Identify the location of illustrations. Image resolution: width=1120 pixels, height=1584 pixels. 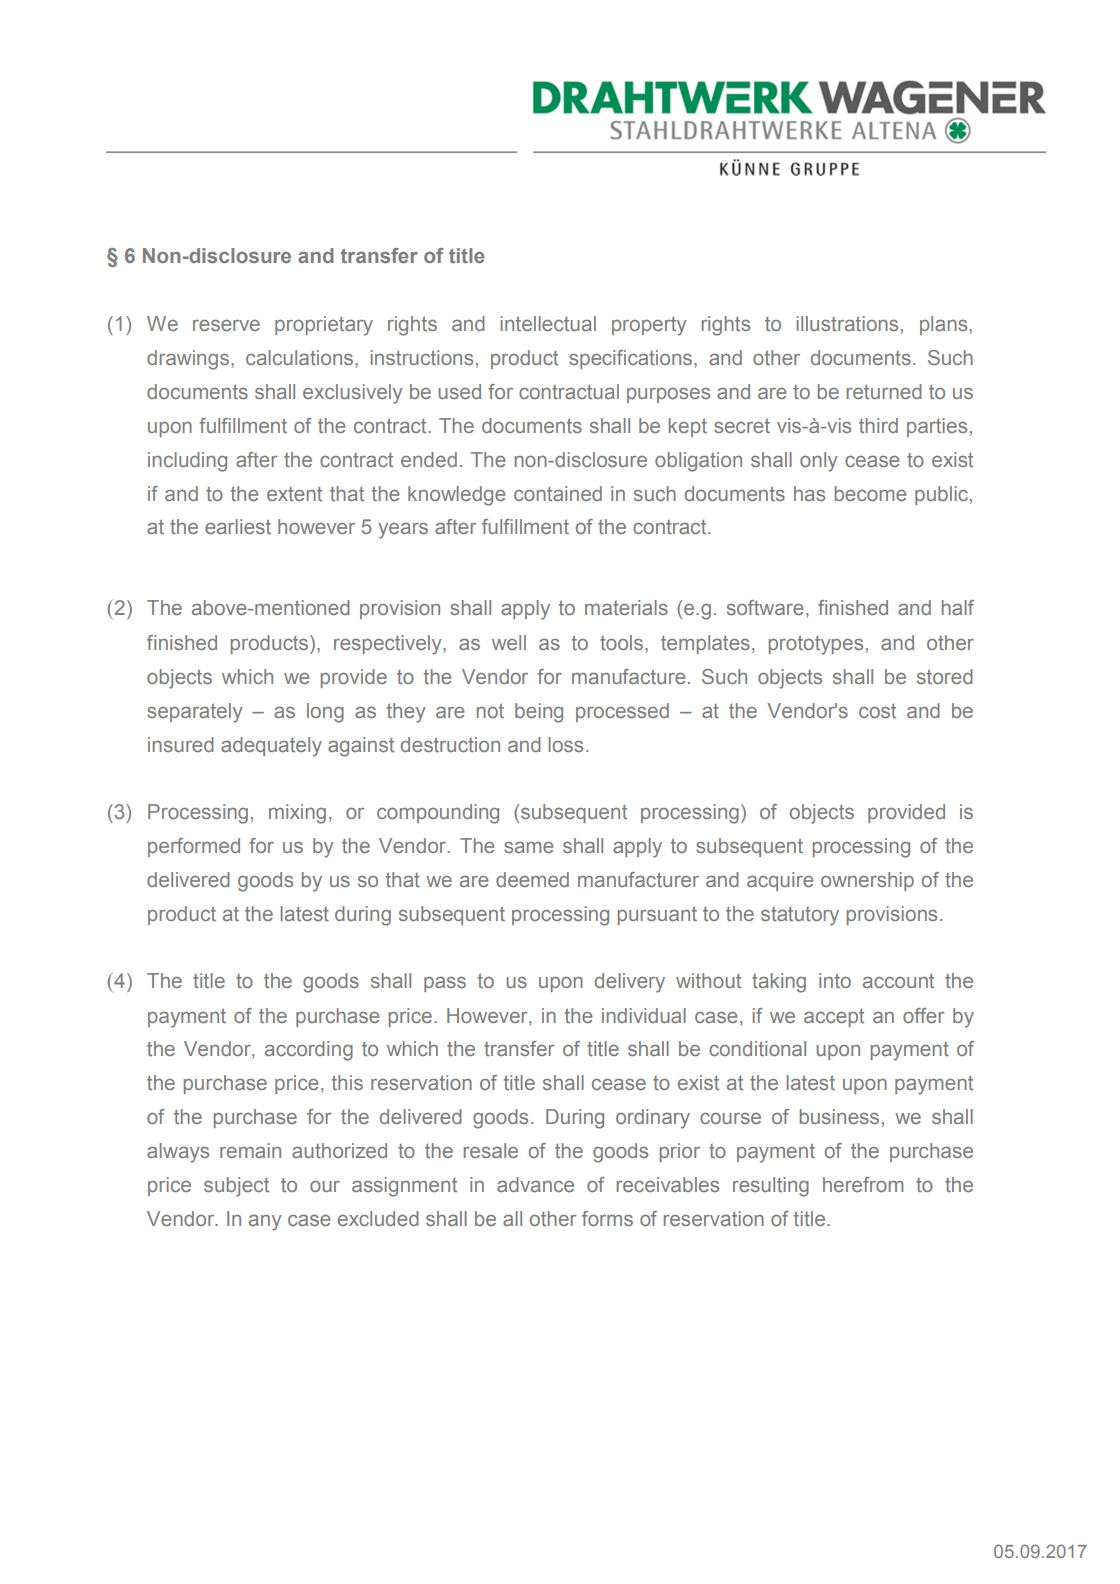
(847, 323).
